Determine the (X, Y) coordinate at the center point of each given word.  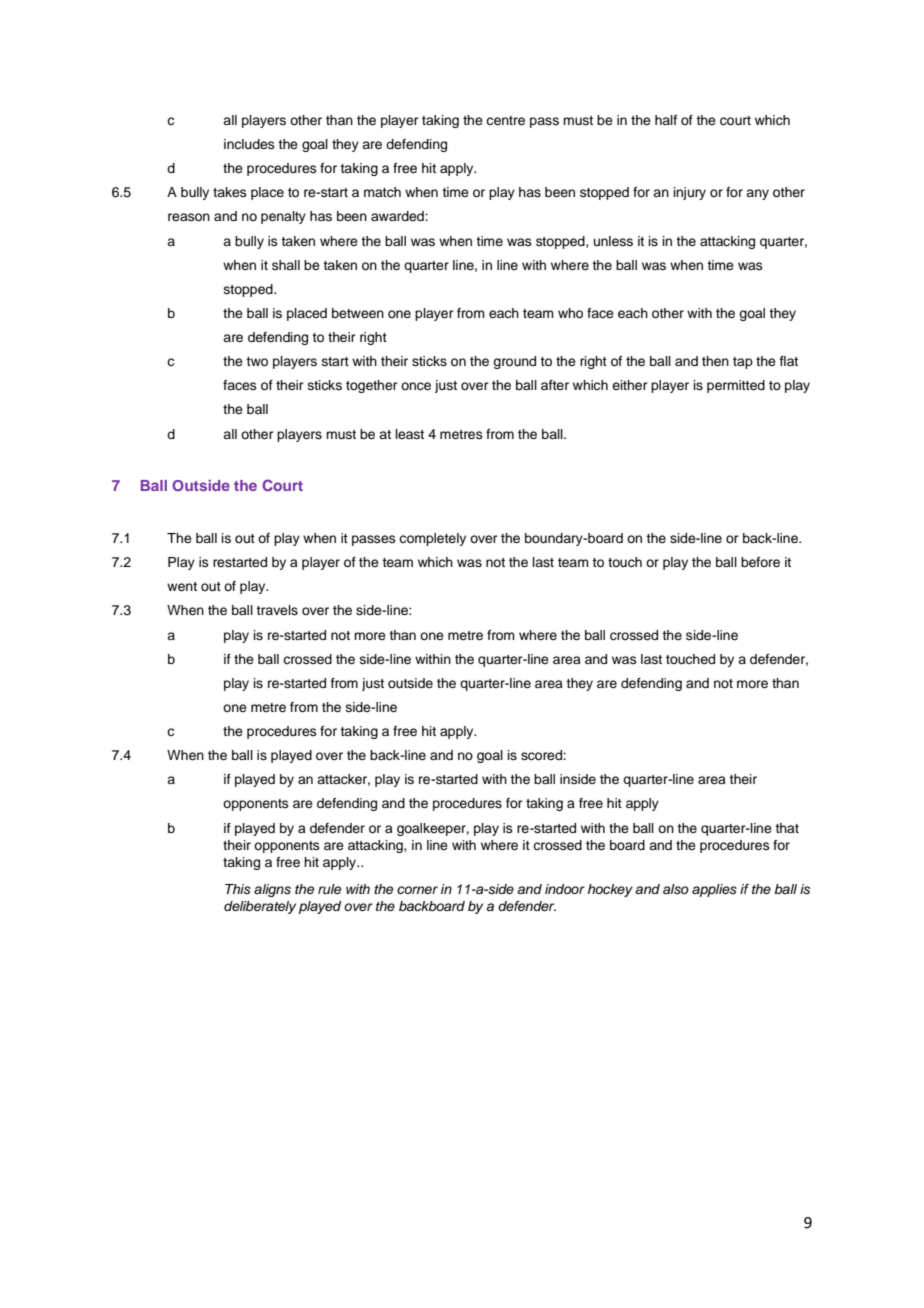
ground (514, 362)
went (182, 586)
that (787, 828)
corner (417, 890)
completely (432, 539)
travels (277, 610)
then (715, 361)
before (760, 562)
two (257, 361)
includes (249, 144)
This (238, 889)
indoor (565, 889)
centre (505, 120)
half (666, 120)
